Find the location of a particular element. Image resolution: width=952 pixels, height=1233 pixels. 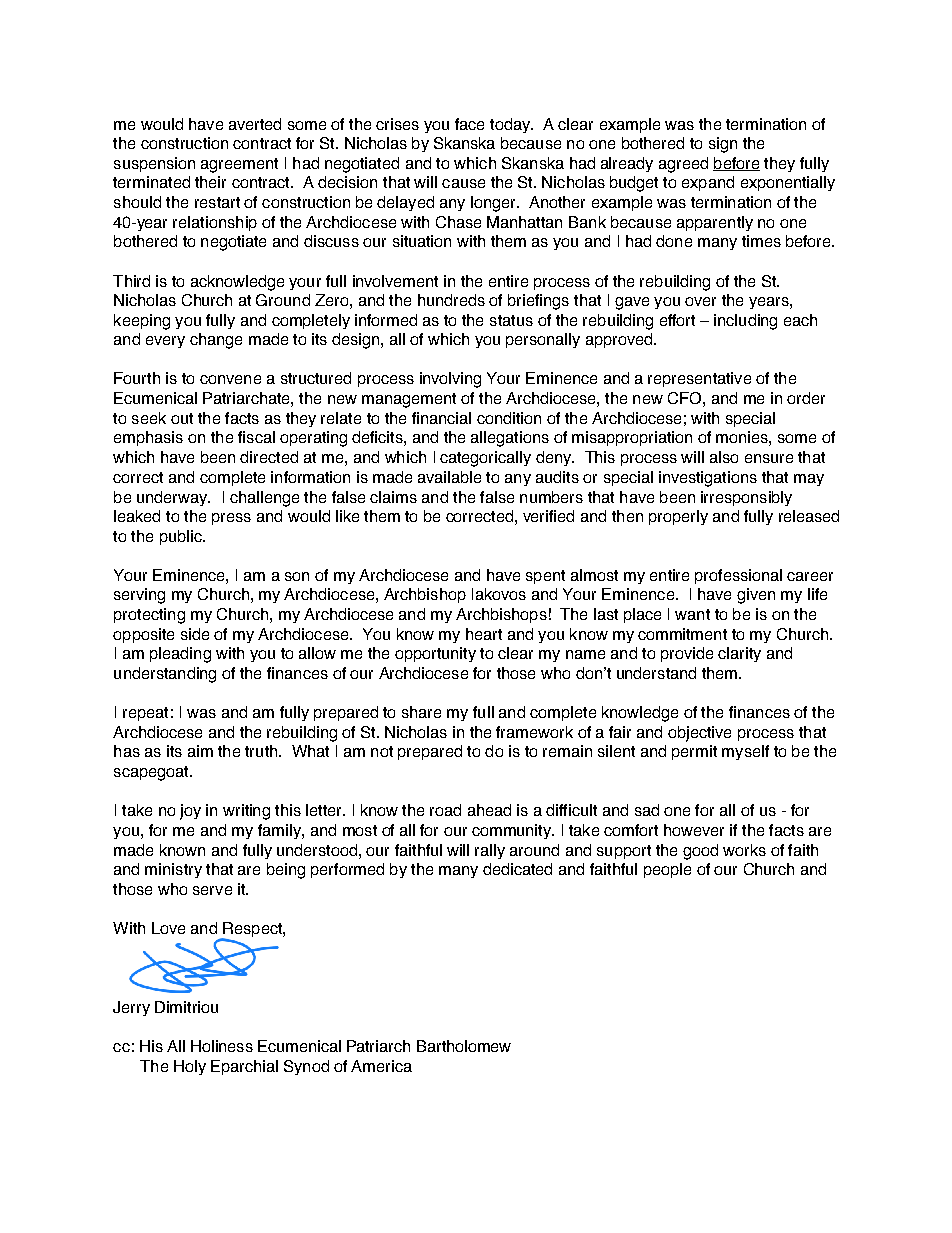

Bartholomew is located at coordinates (464, 1046).
